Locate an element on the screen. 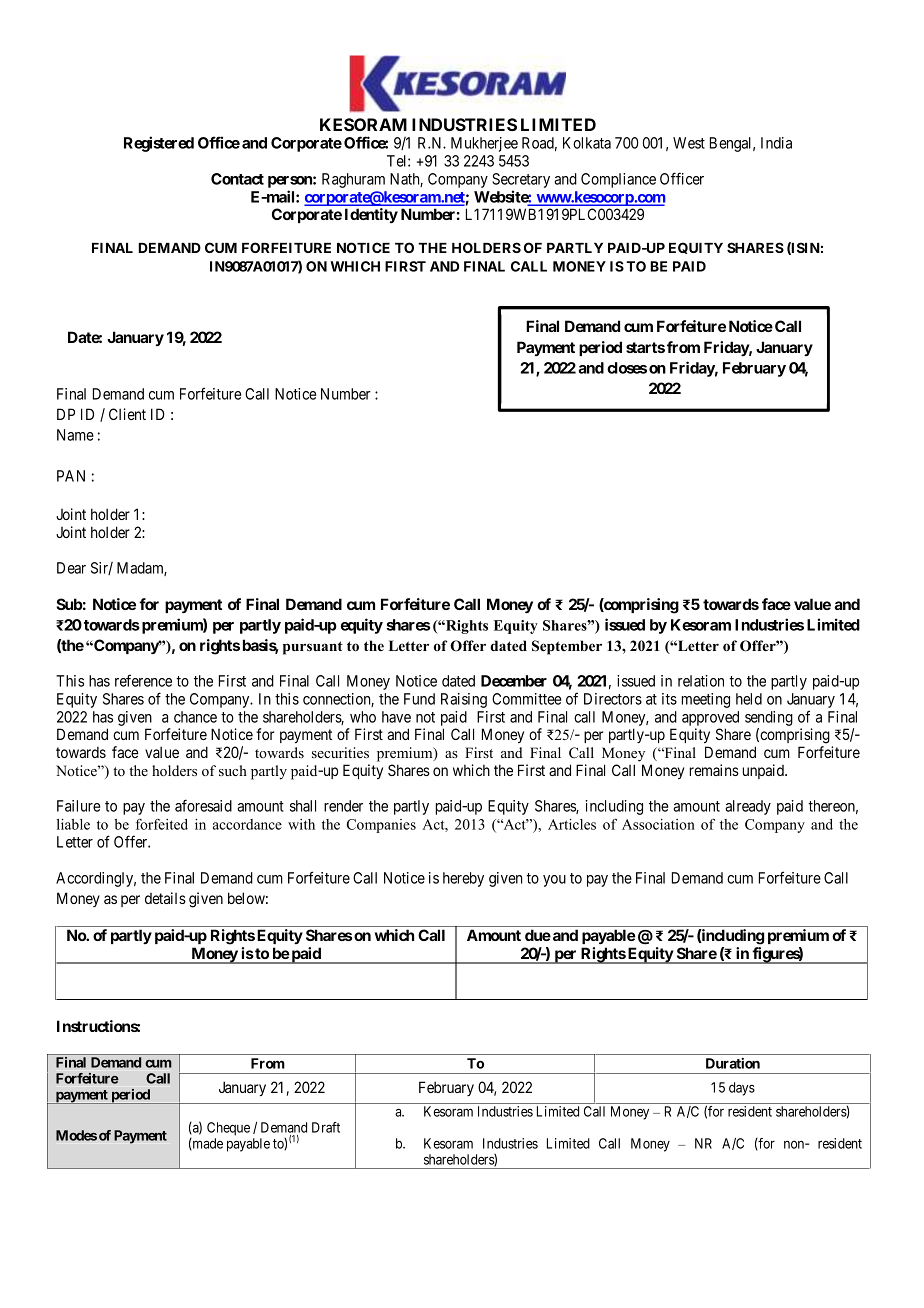 The width and height of the screenshot is (924, 1308). days is located at coordinates (742, 1089).
